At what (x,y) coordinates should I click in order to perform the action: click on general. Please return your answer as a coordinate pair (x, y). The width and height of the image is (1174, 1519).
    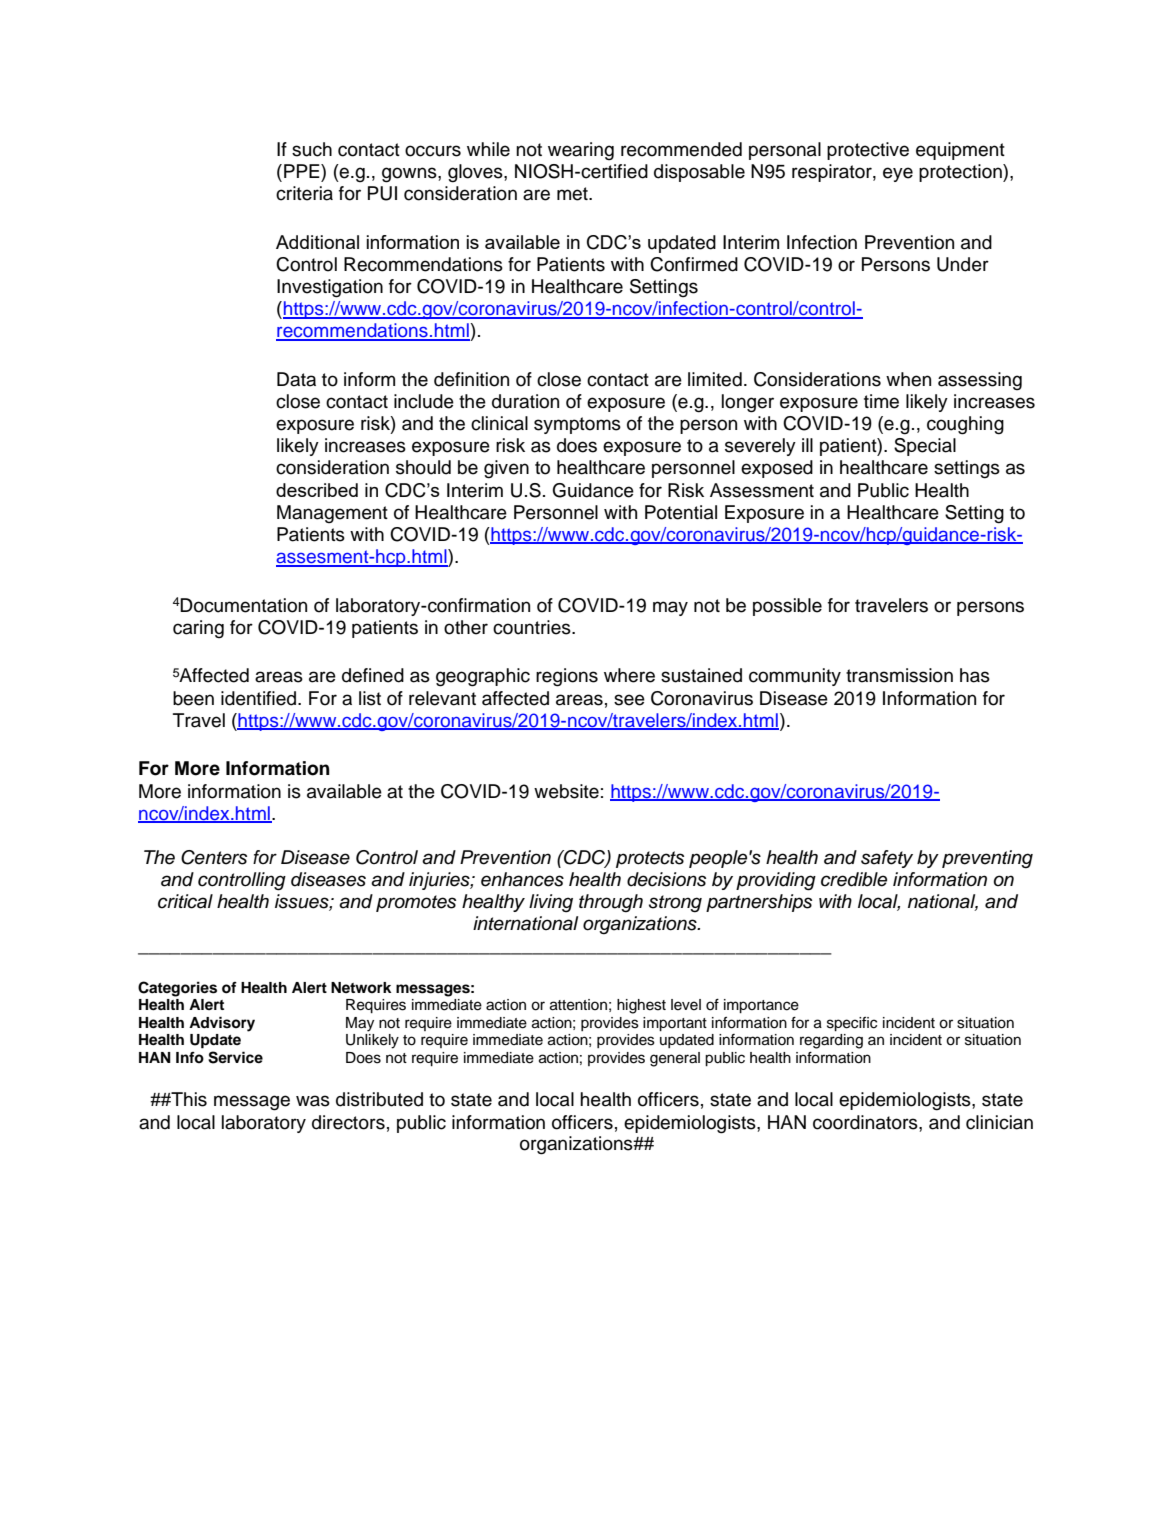
    Looking at the image, I should click on (675, 1059).
